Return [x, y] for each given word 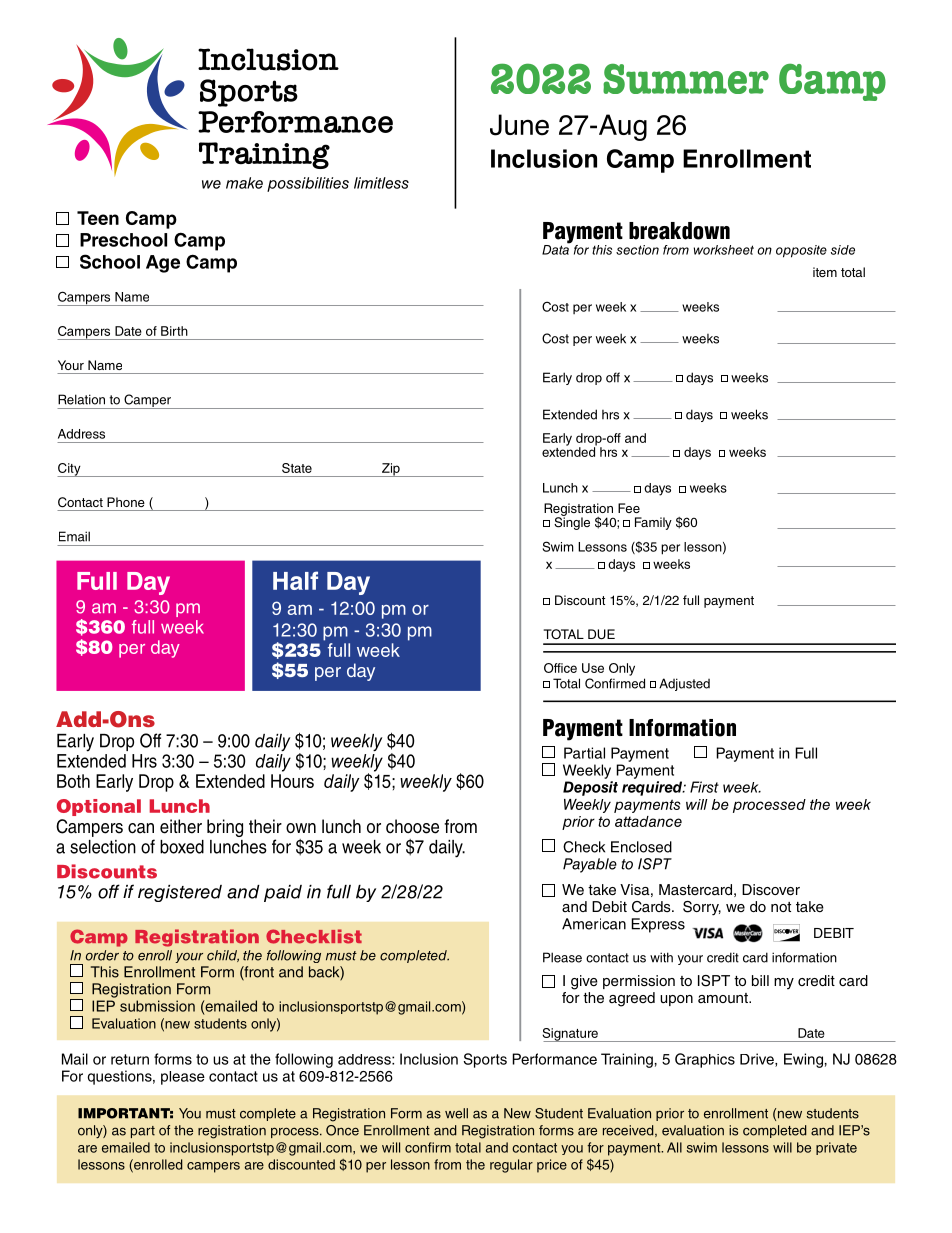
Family [653, 523]
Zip [391, 470]
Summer [686, 78]
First [704, 787]
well [456, 1113]
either [181, 826]
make [244, 183]
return [130, 1059]
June [519, 125]
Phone [126, 502]
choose [412, 826]
